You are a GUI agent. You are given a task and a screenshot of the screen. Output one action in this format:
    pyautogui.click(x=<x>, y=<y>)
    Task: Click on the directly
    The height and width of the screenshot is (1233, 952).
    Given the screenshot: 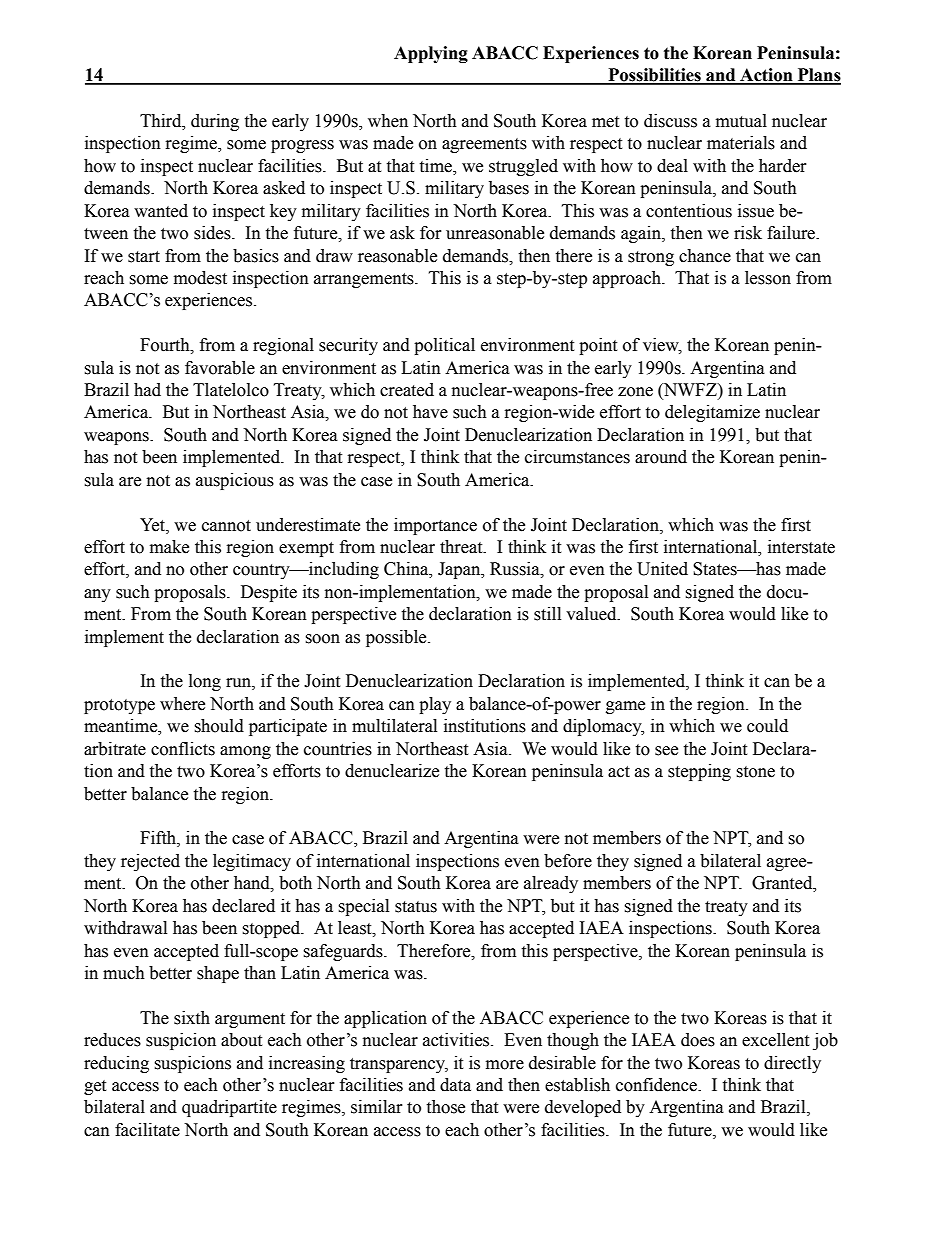 What is the action you would take?
    pyautogui.click(x=792, y=1064)
